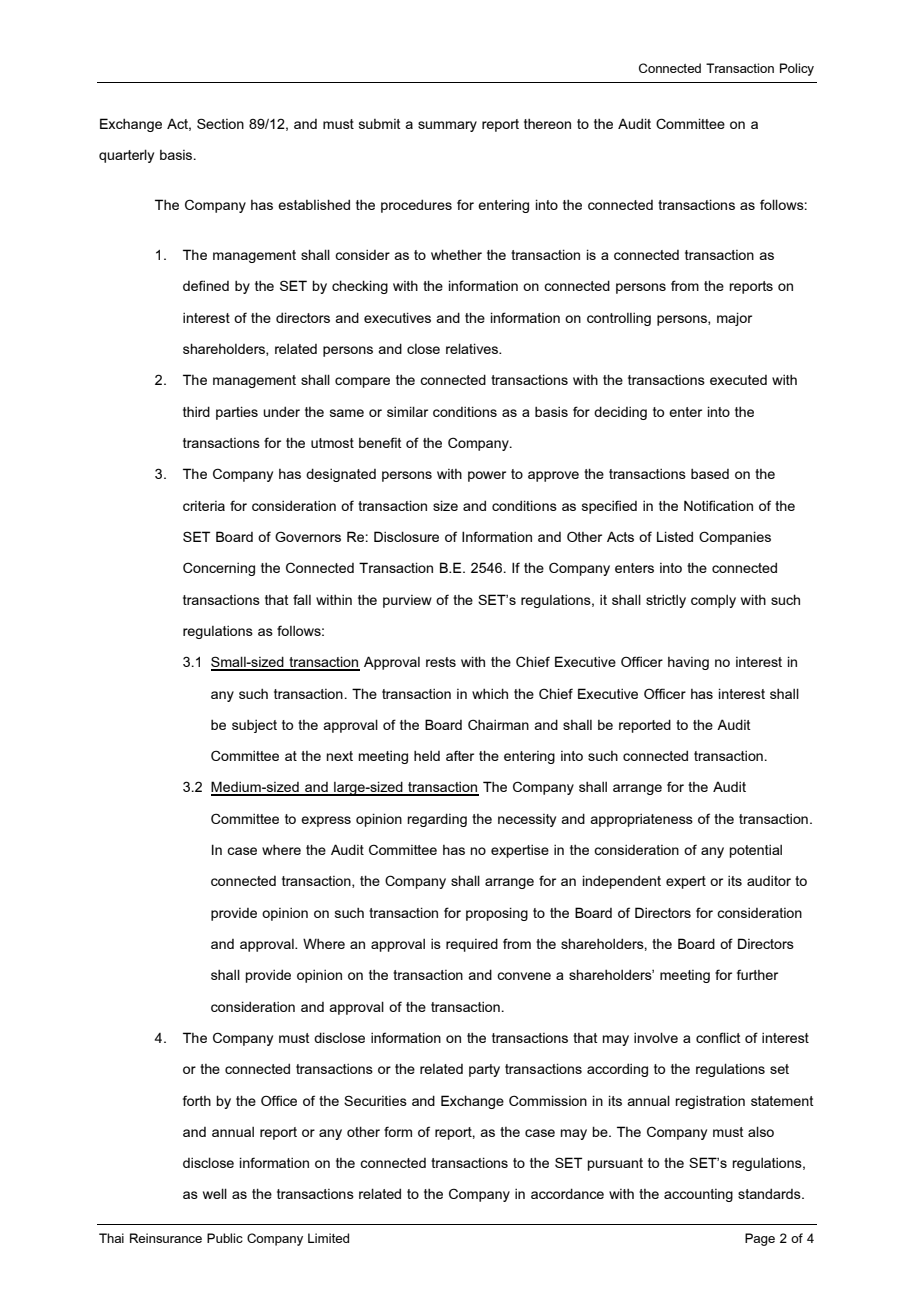  I want to click on based, so click(710, 473).
